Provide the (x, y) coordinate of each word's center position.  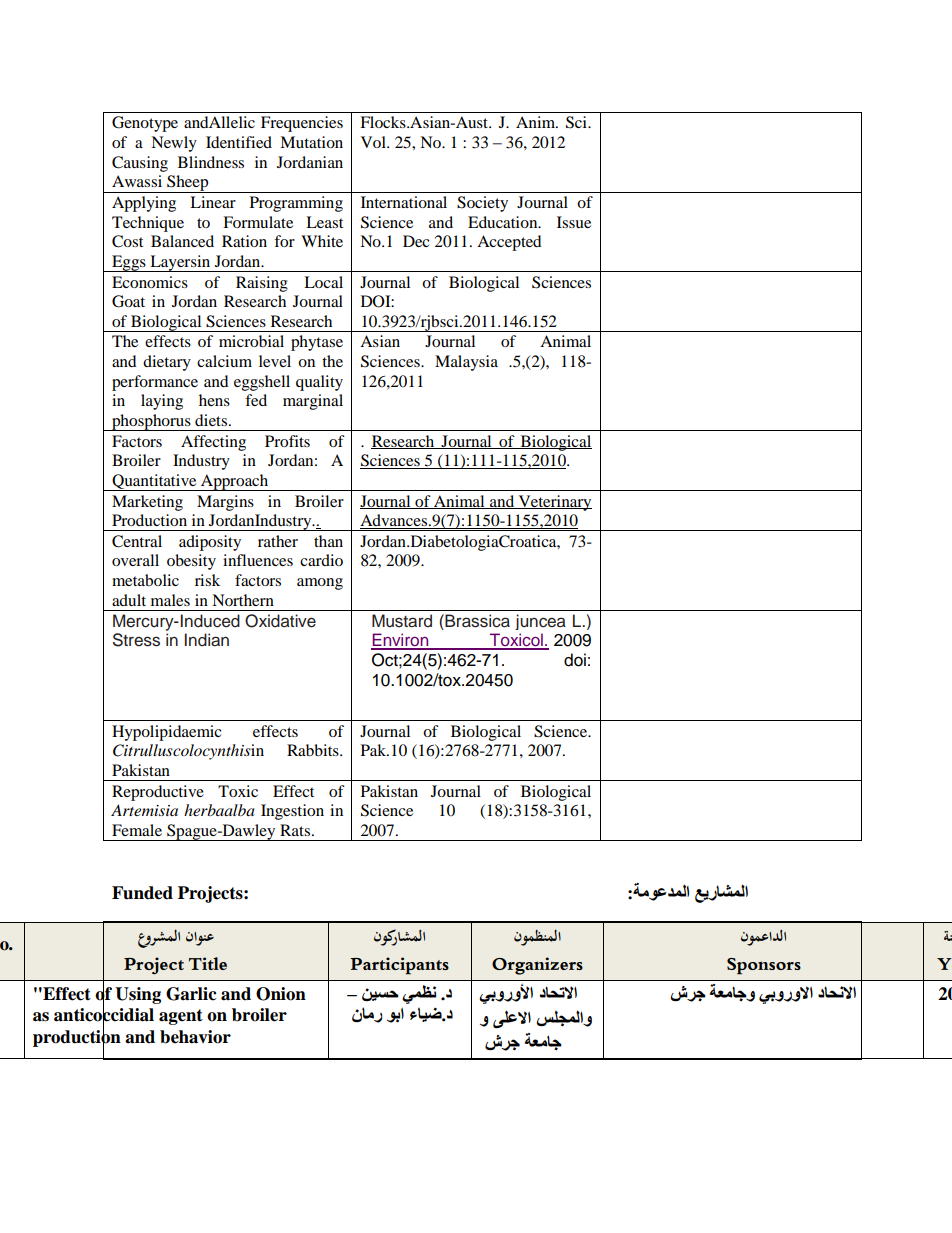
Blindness (211, 162)
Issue (574, 222)
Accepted (509, 243)
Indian (207, 640)
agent (181, 1017)
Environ (401, 641)
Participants (399, 966)
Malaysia (466, 363)
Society (482, 204)
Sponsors (764, 966)
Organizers (537, 966)
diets (211, 420)
